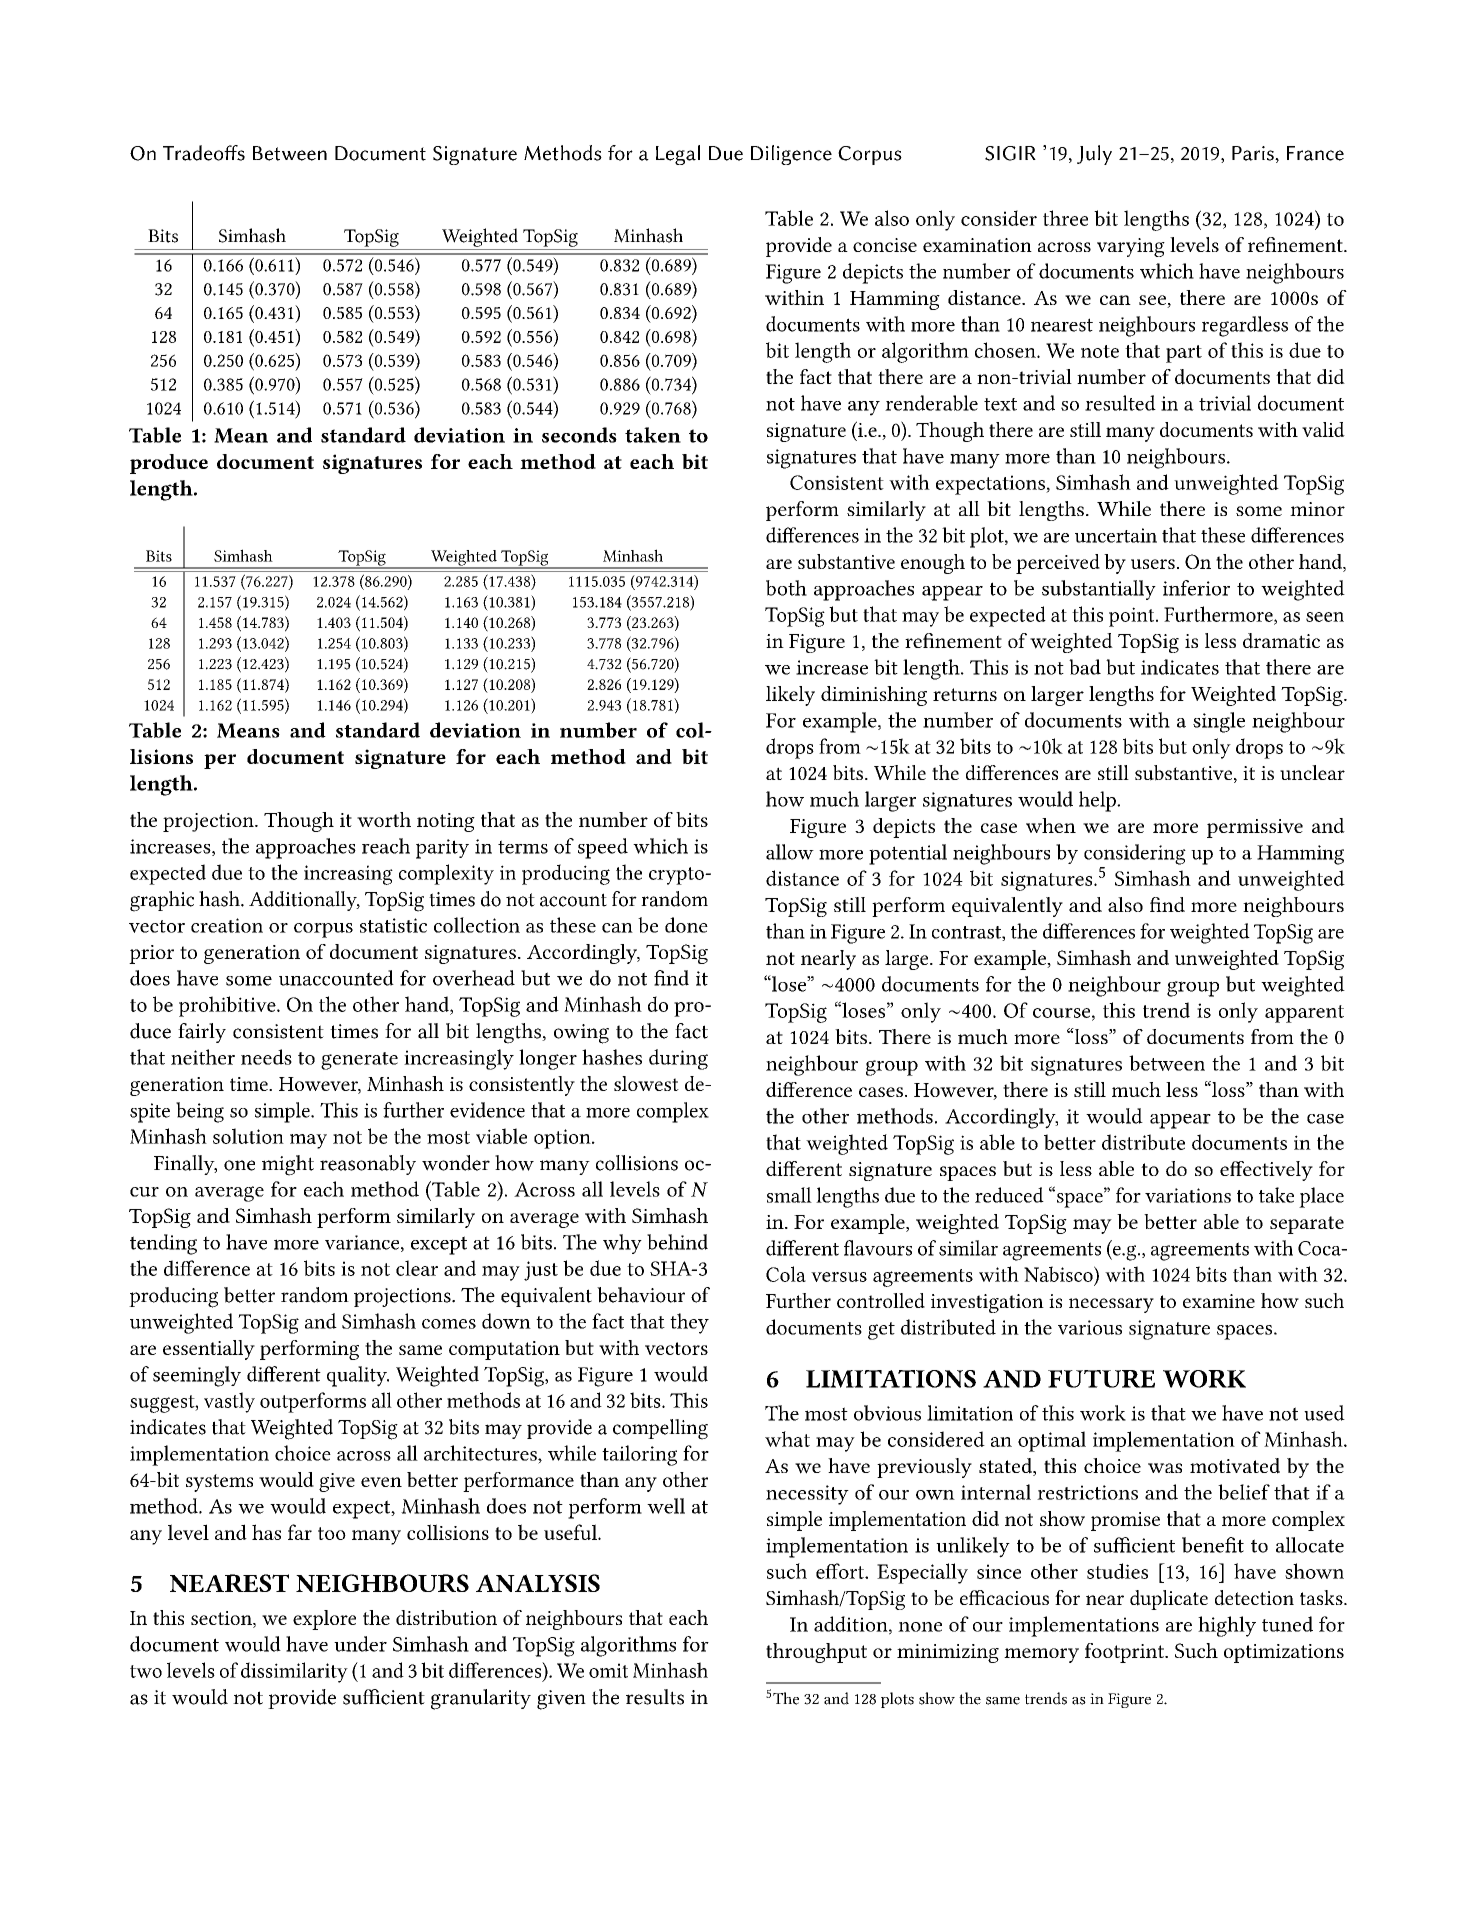 The width and height of the screenshot is (1474, 1908). I want to click on Diligence, so click(791, 155).
